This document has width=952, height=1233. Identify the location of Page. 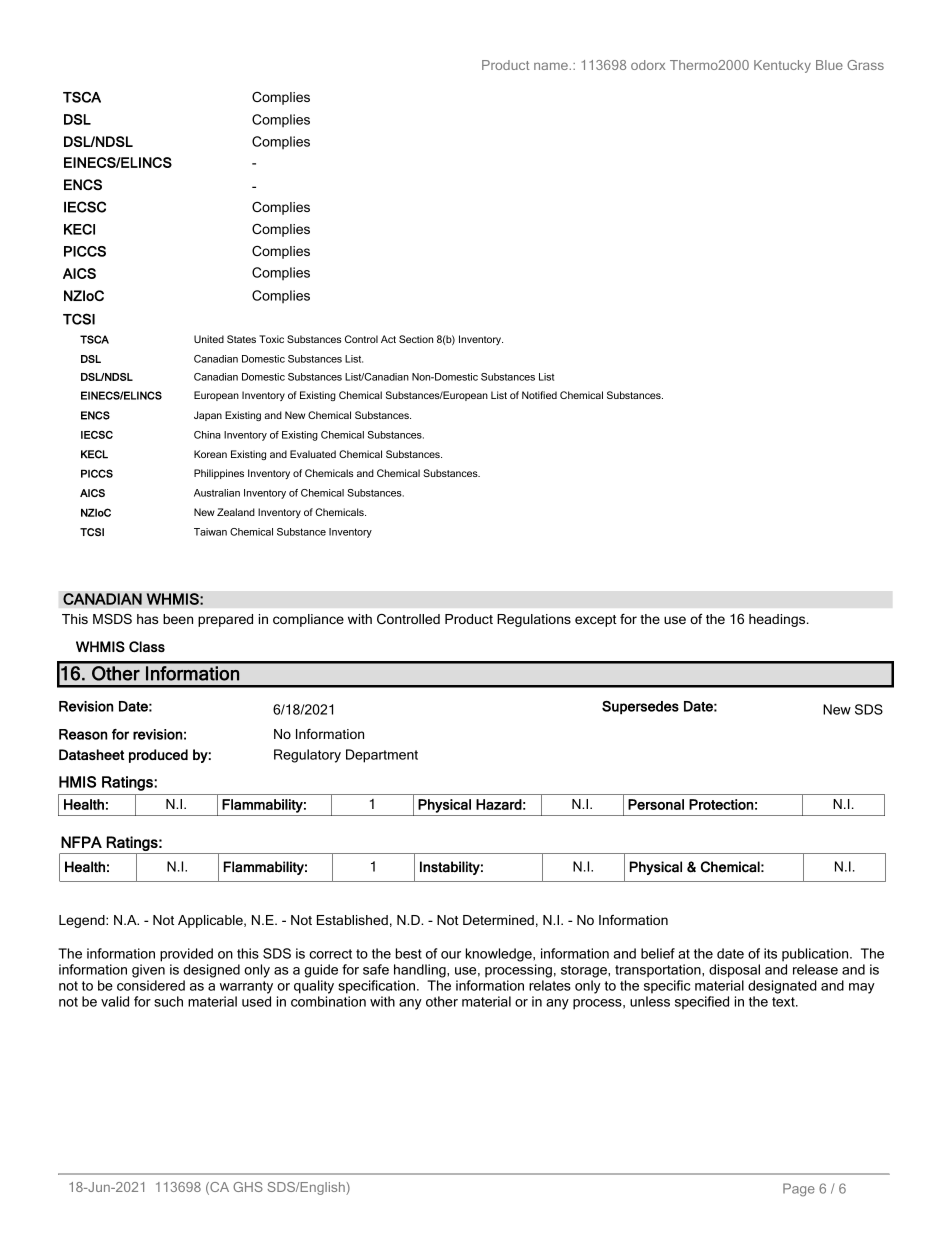
(799, 1190).
